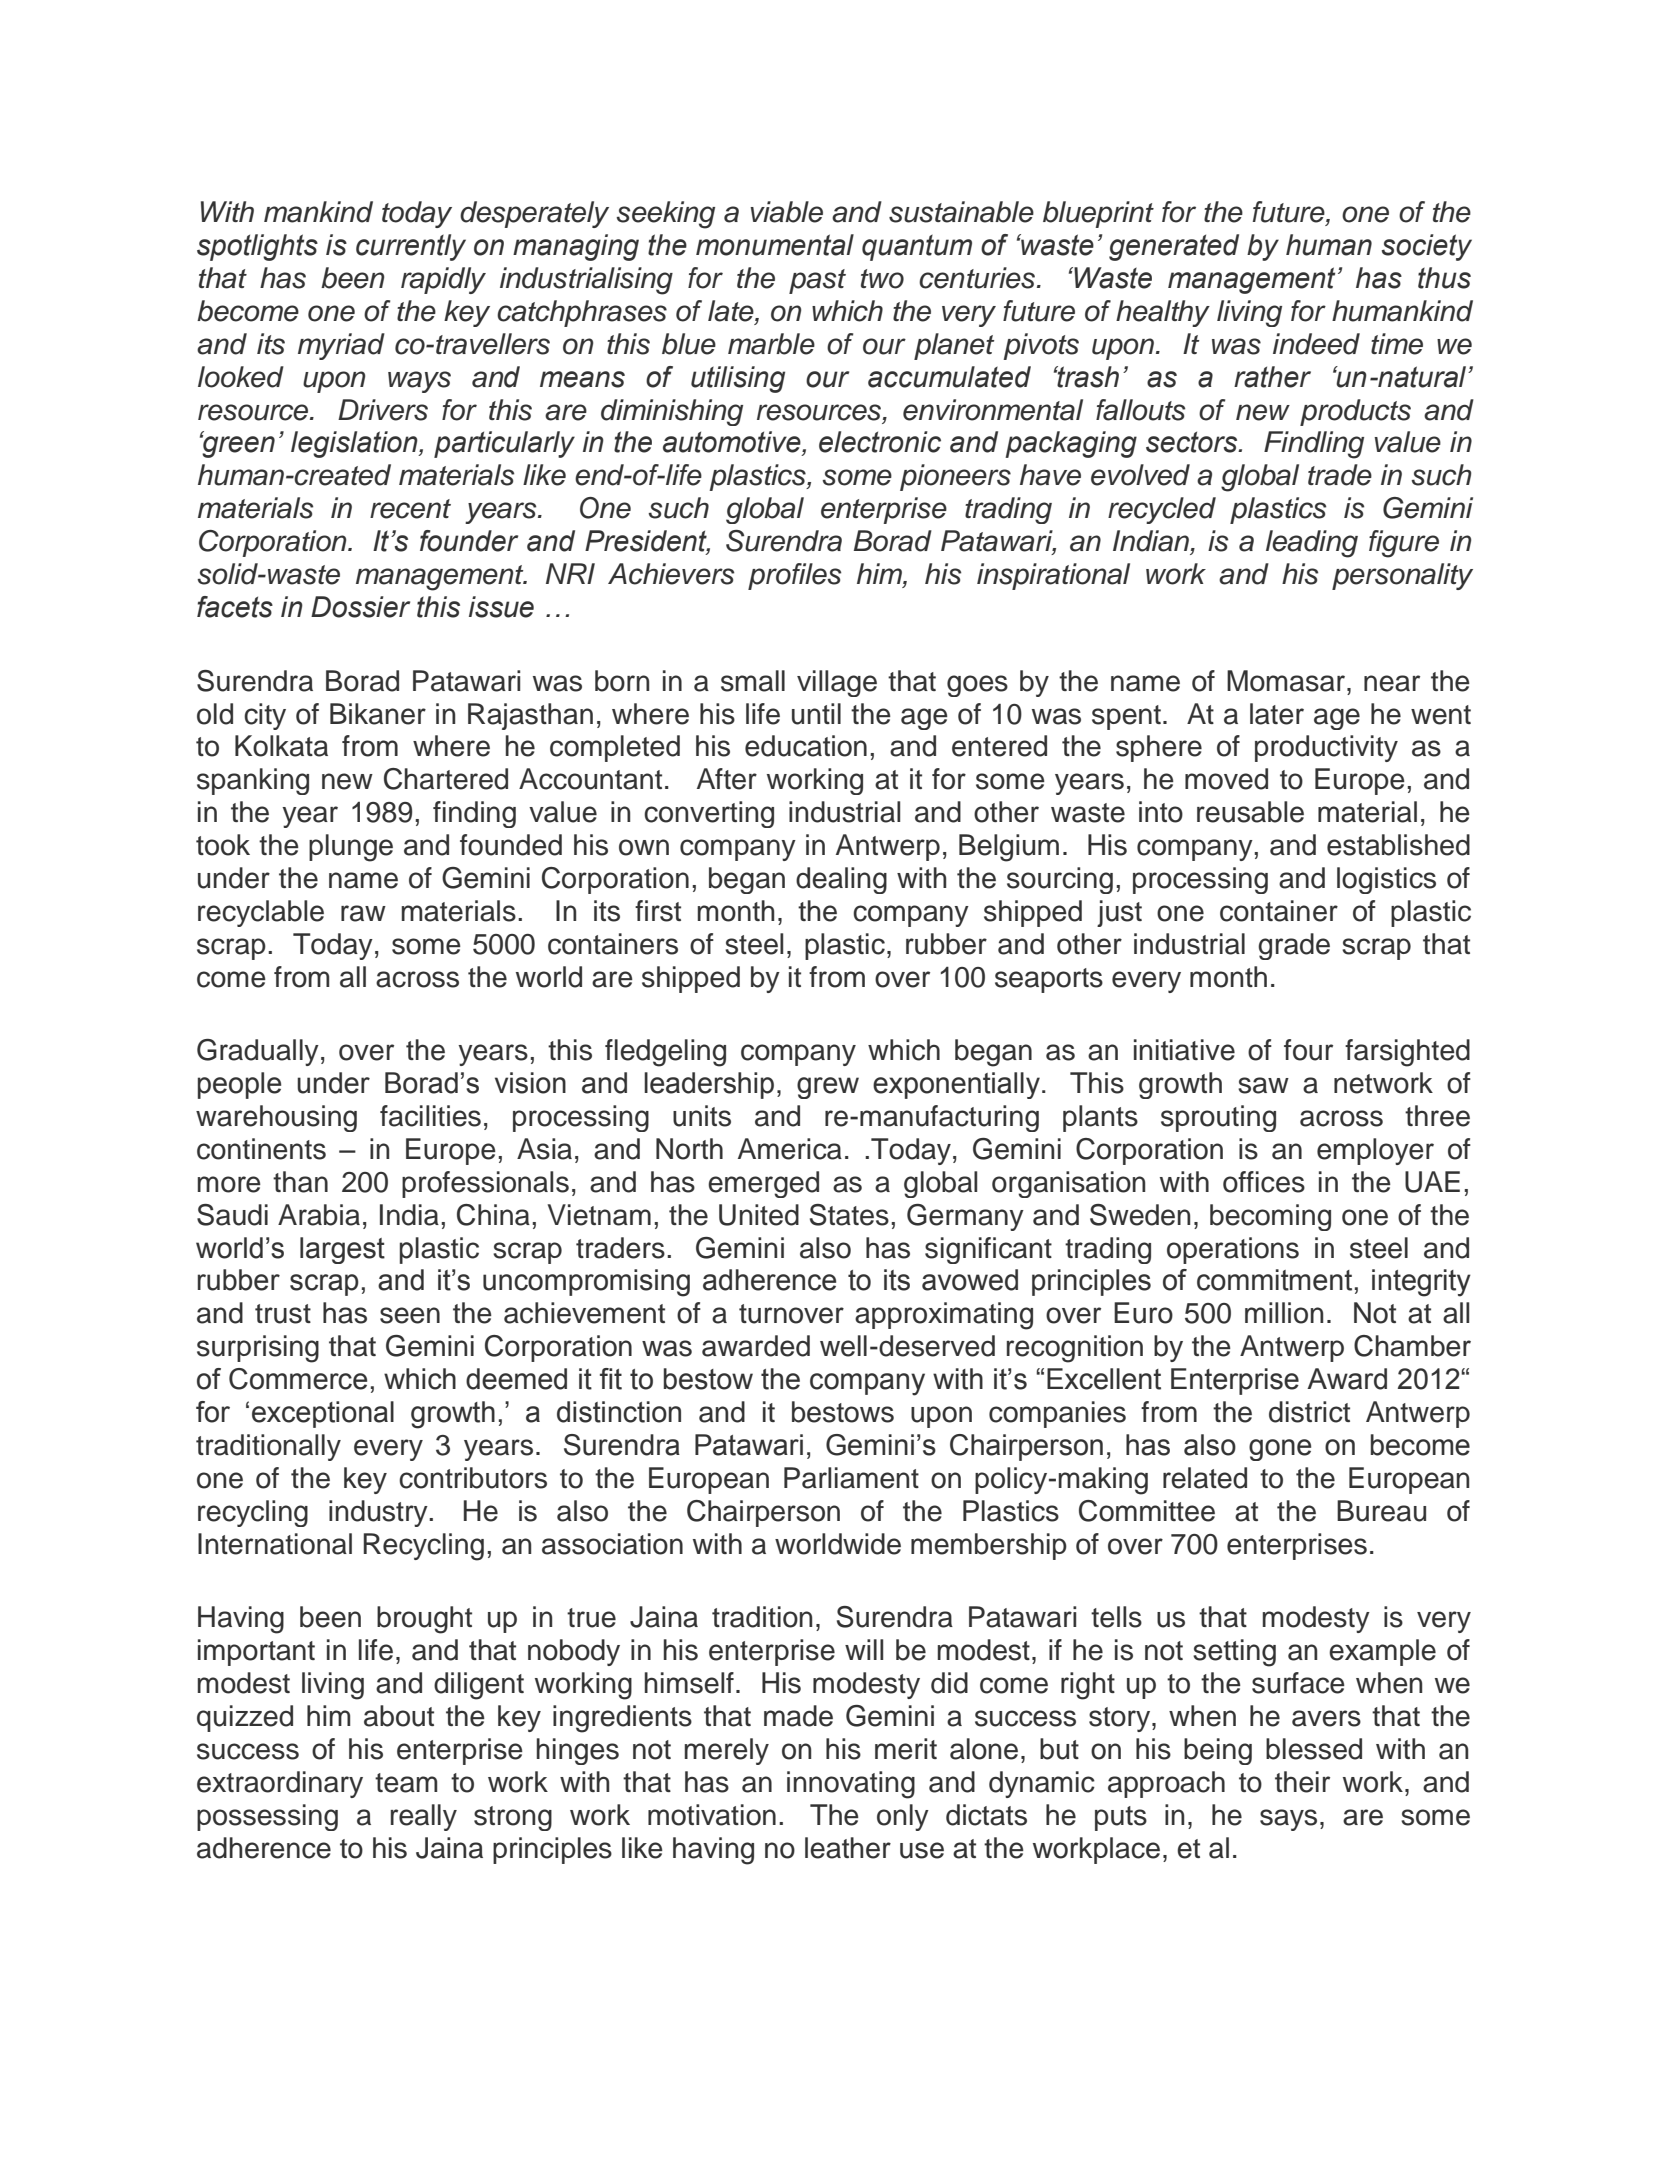  Describe the element at coordinates (1308, 1050) in the screenshot. I see `four` at that location.
